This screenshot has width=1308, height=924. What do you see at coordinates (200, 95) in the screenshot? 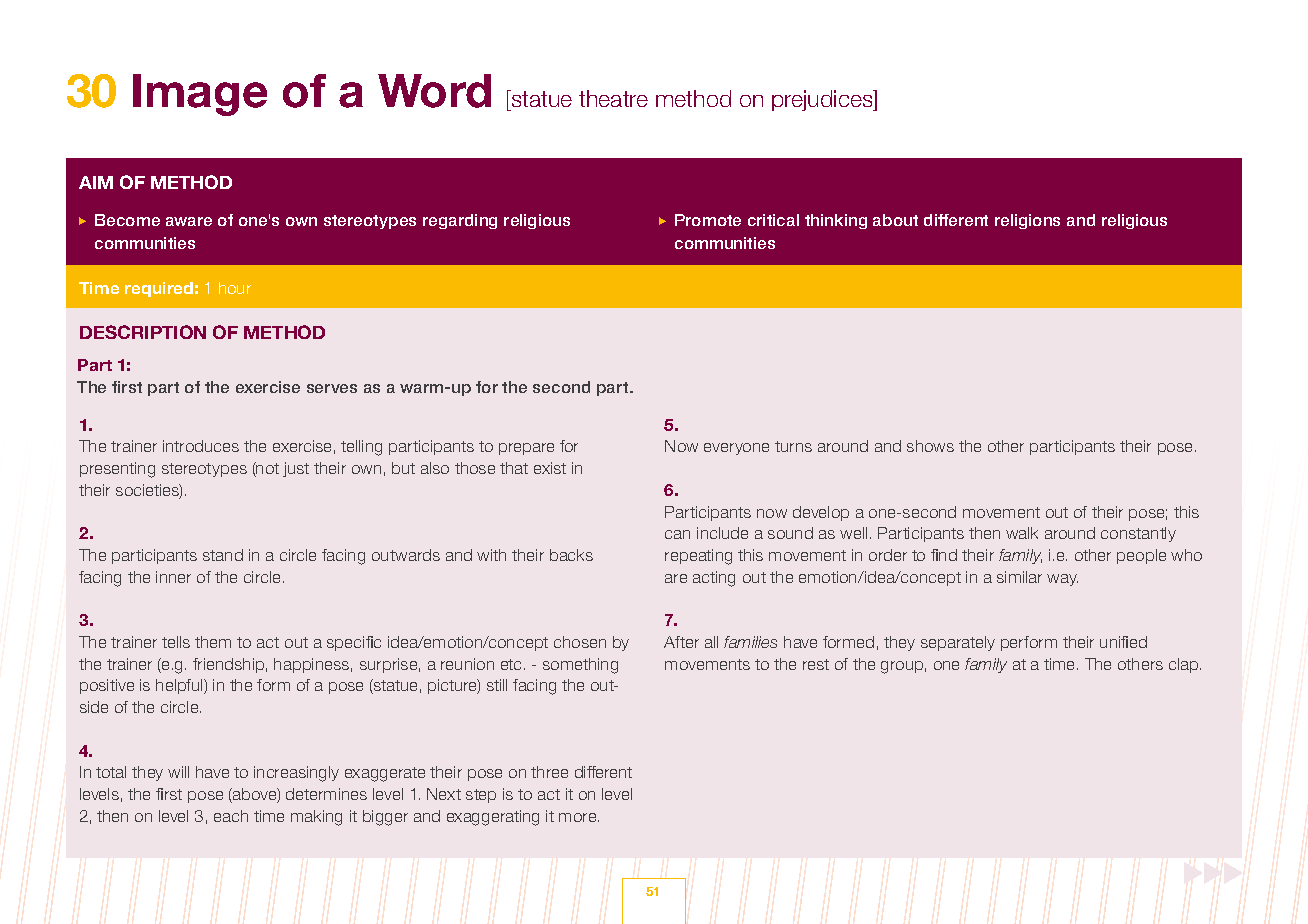
I see `Image` at bounding box center [200, 95].
